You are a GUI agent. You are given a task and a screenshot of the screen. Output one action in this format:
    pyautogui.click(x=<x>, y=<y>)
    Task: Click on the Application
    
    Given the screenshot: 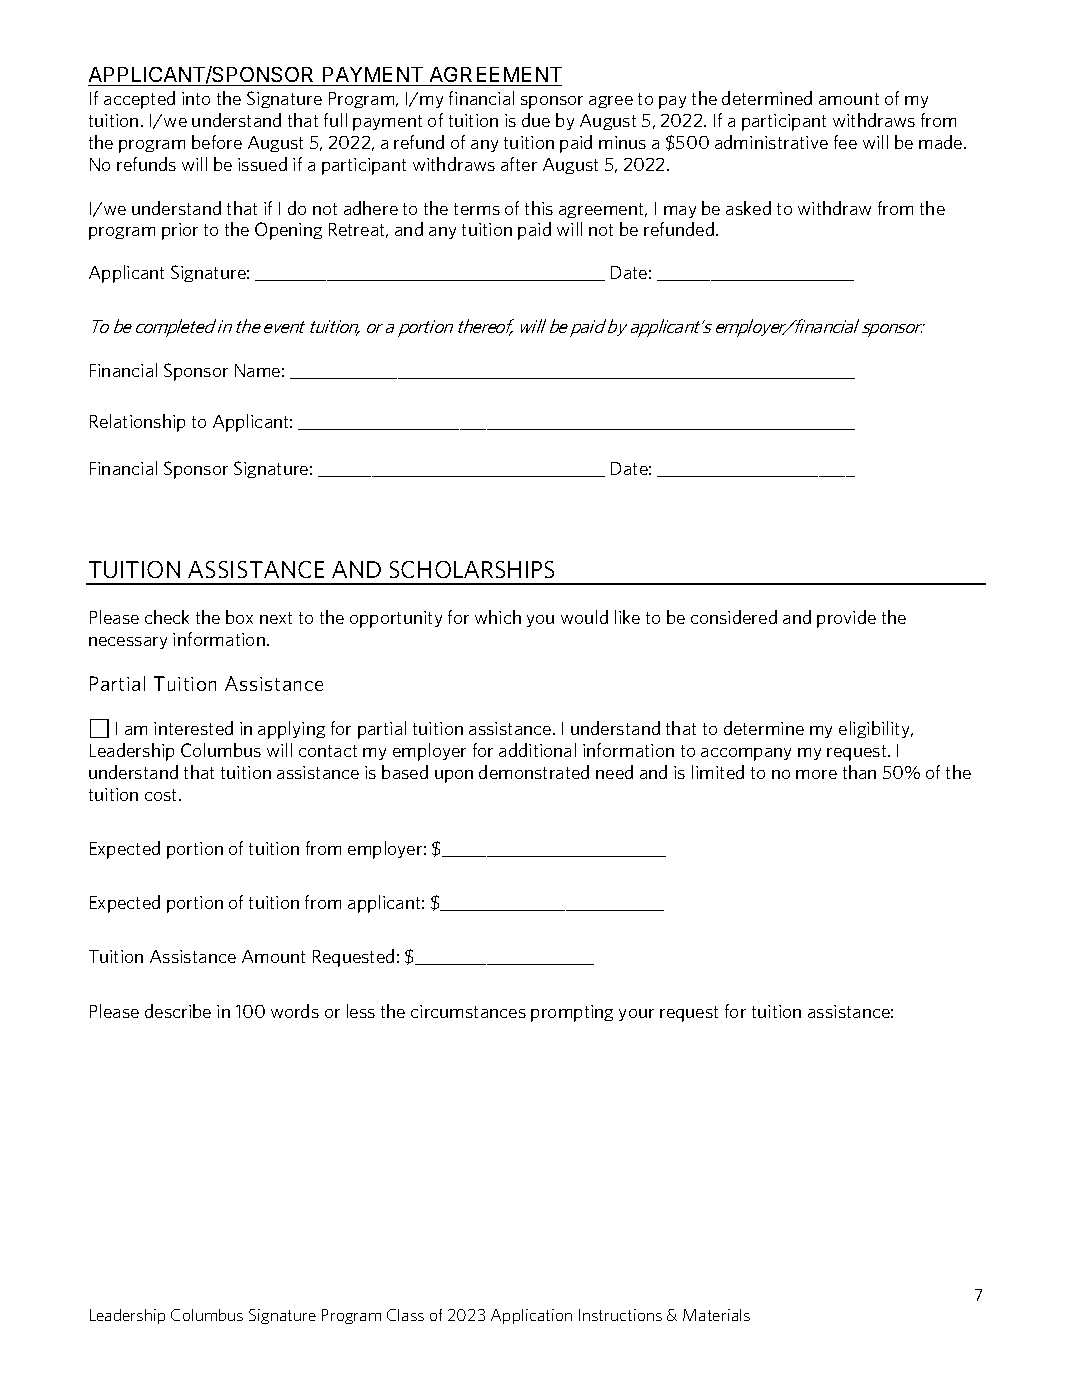 What is the action you would take?
    pyautogui.click(x=531, y=1316)
